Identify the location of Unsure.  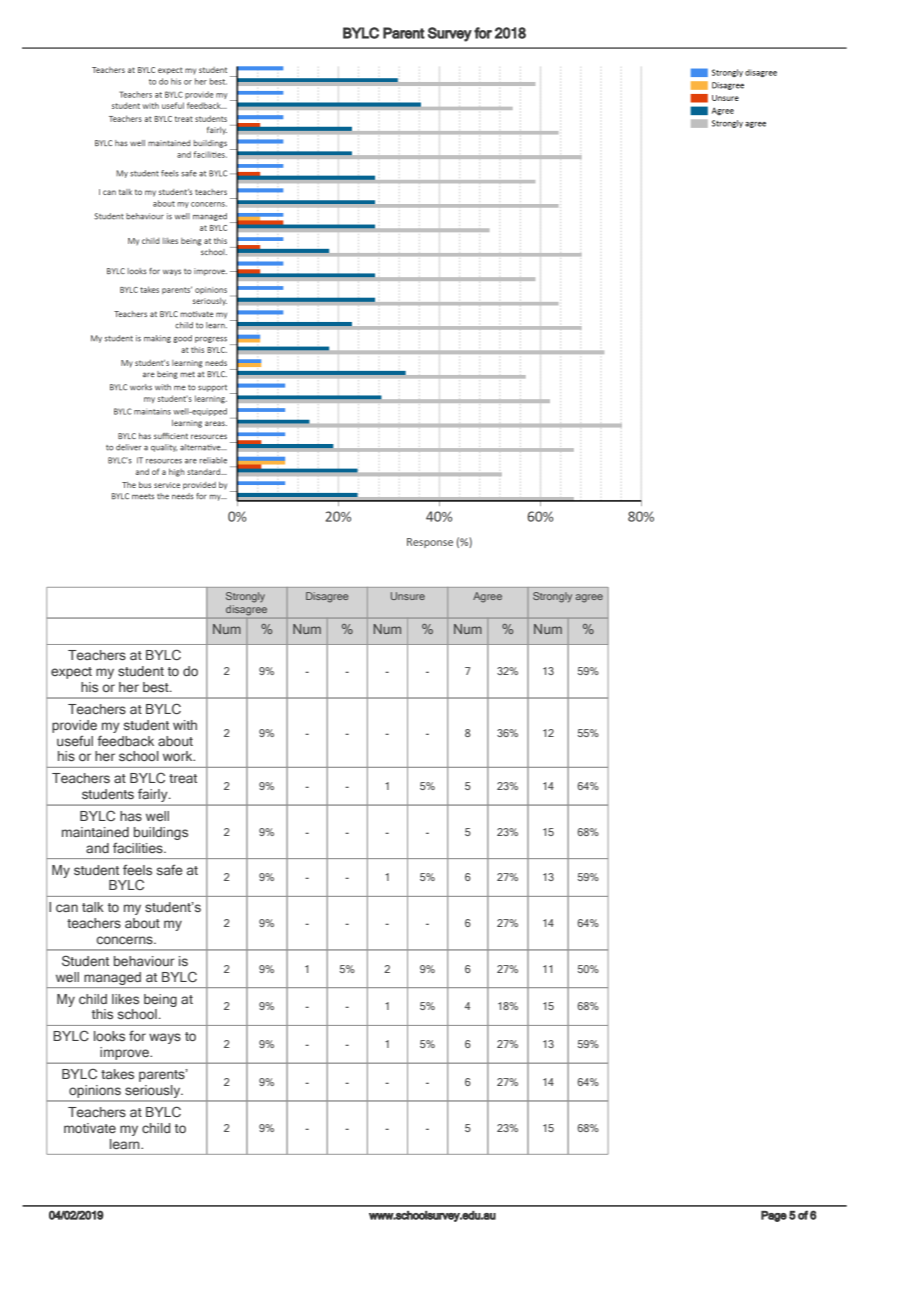
(408, 596).
